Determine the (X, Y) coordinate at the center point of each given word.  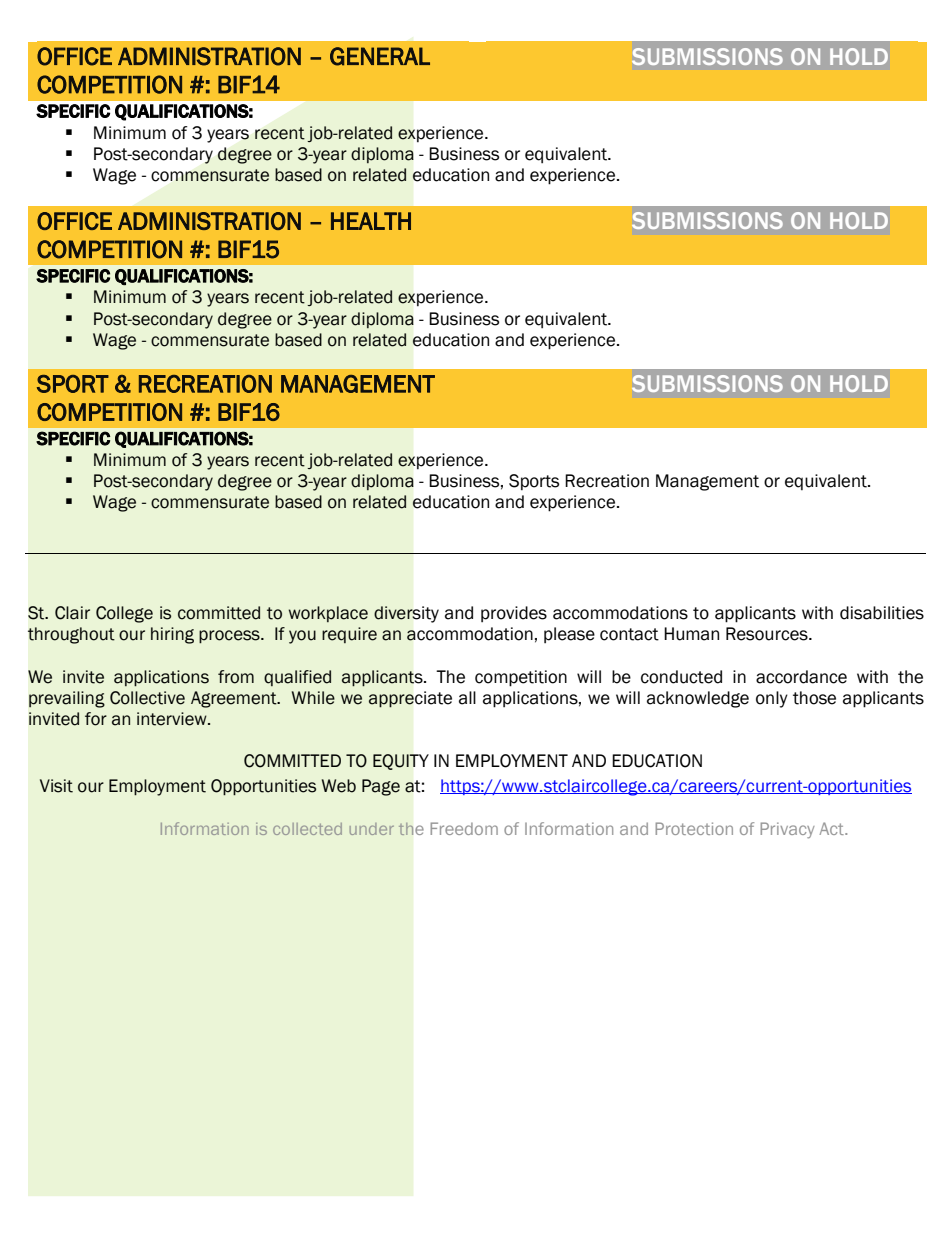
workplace (328, 614)
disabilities (882, 613)
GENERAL (380, 56)
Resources (768, 634)
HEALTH (371, 221)
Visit (56, 786)
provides (514, 614)
